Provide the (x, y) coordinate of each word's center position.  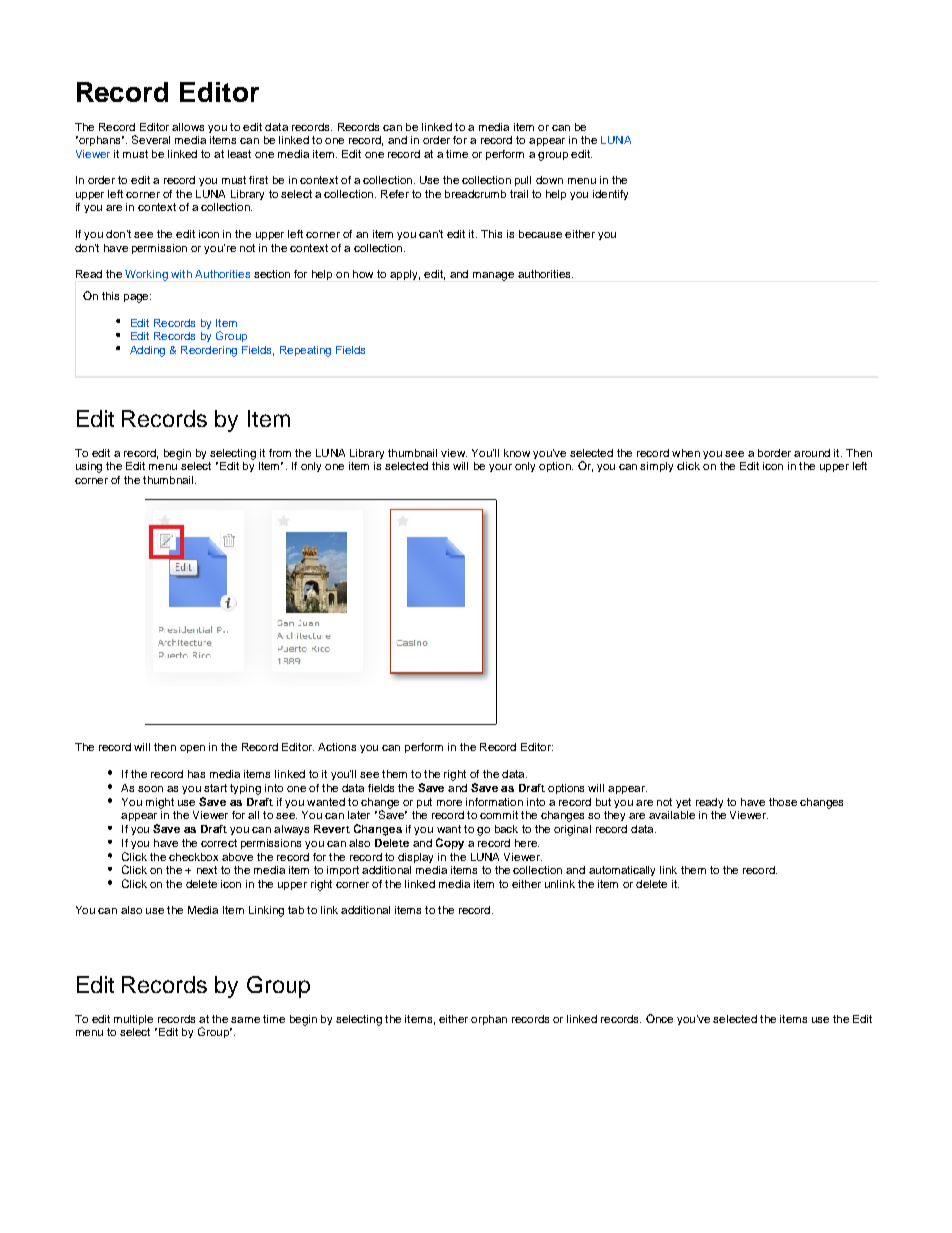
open (192, 749)
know (517, 453)
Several (151, 139)
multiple (133, 1020)
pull (523, 181)
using (89, 467)
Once (659, 1018)
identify (610, 195)
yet (683, 803)
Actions (337, 747)
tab (296, 910)
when (686, 453)
